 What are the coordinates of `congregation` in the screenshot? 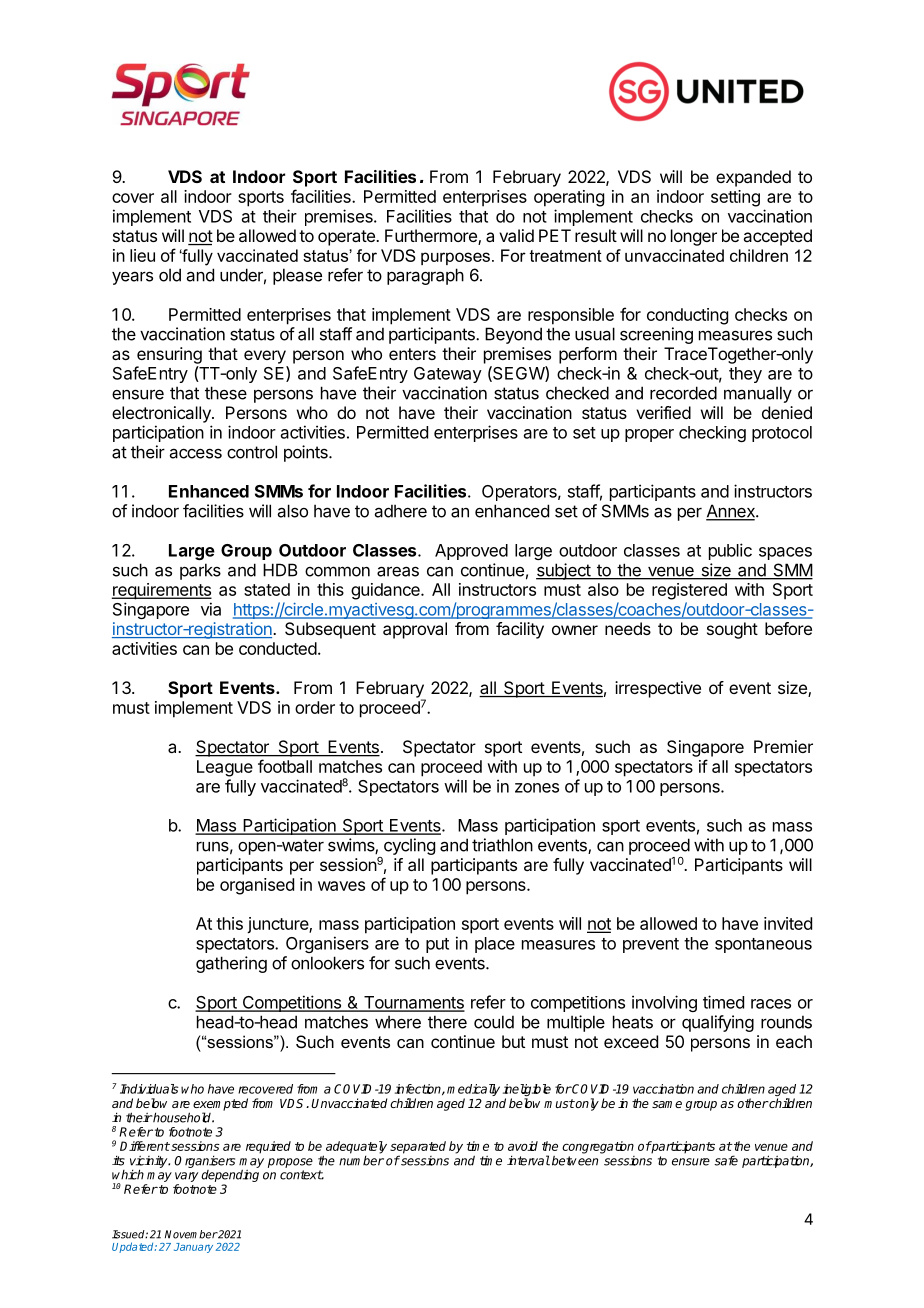 It's located at (598, 1147).
